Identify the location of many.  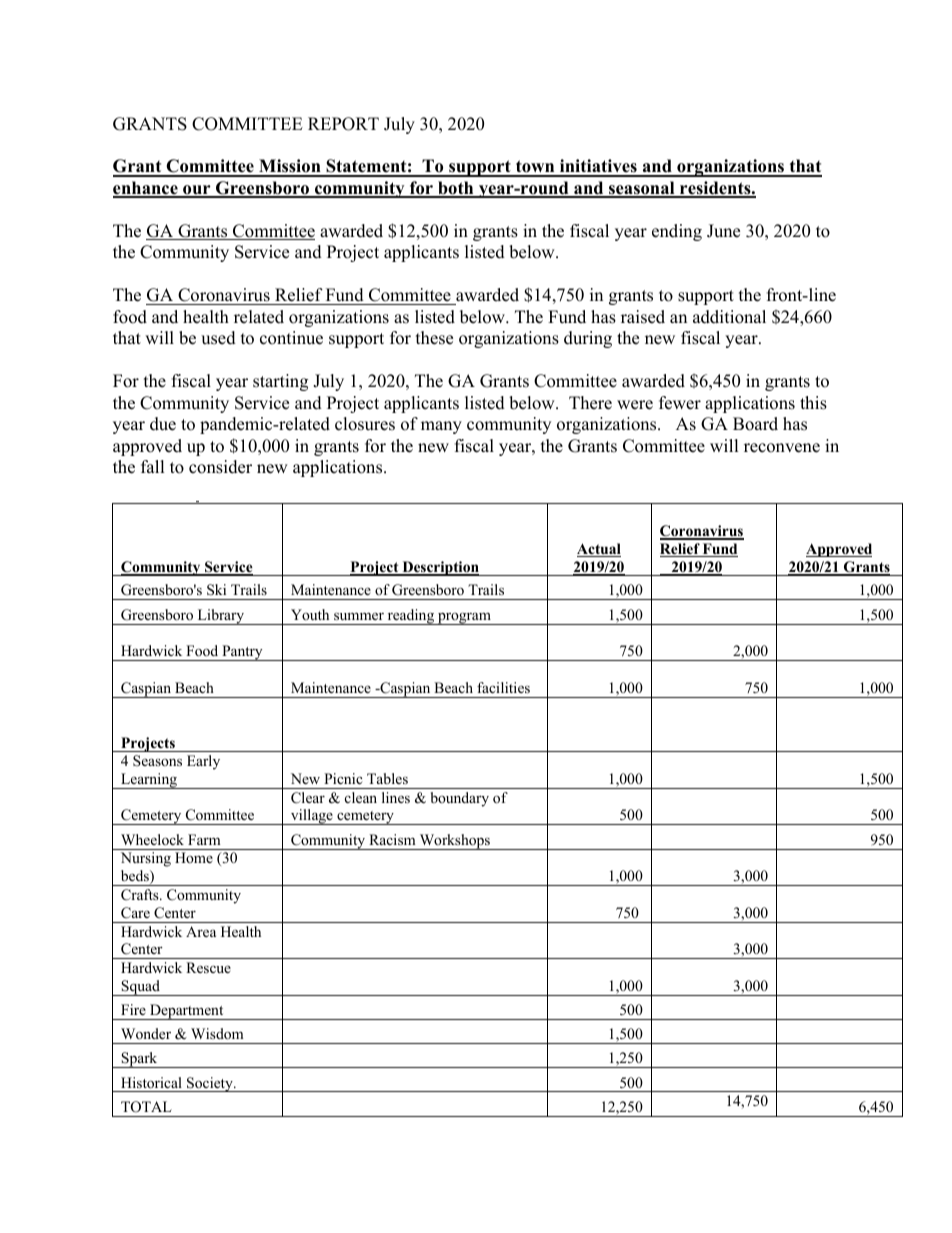
(441, 427).
